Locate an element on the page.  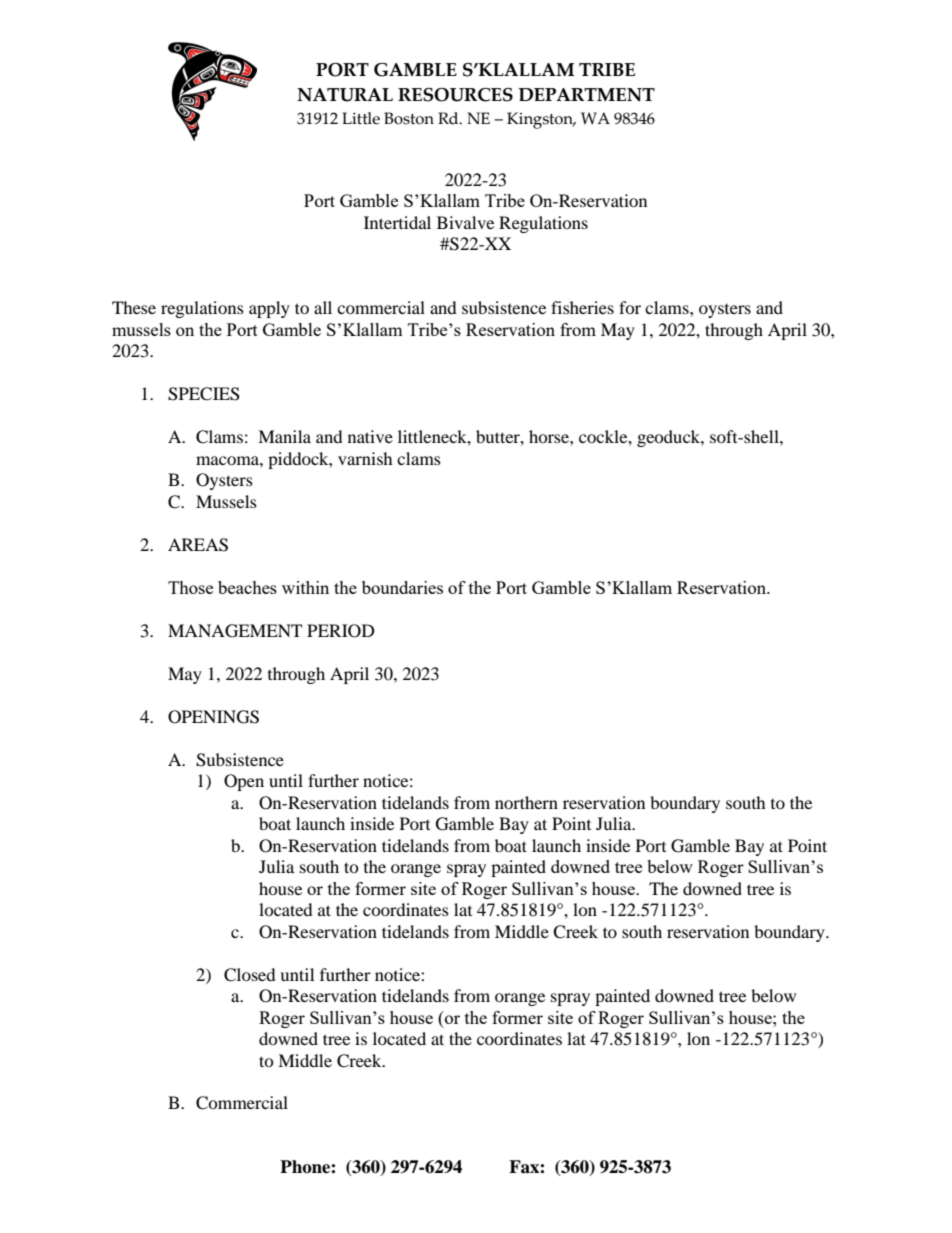
boundaries is located at coordinates (402, 587).
